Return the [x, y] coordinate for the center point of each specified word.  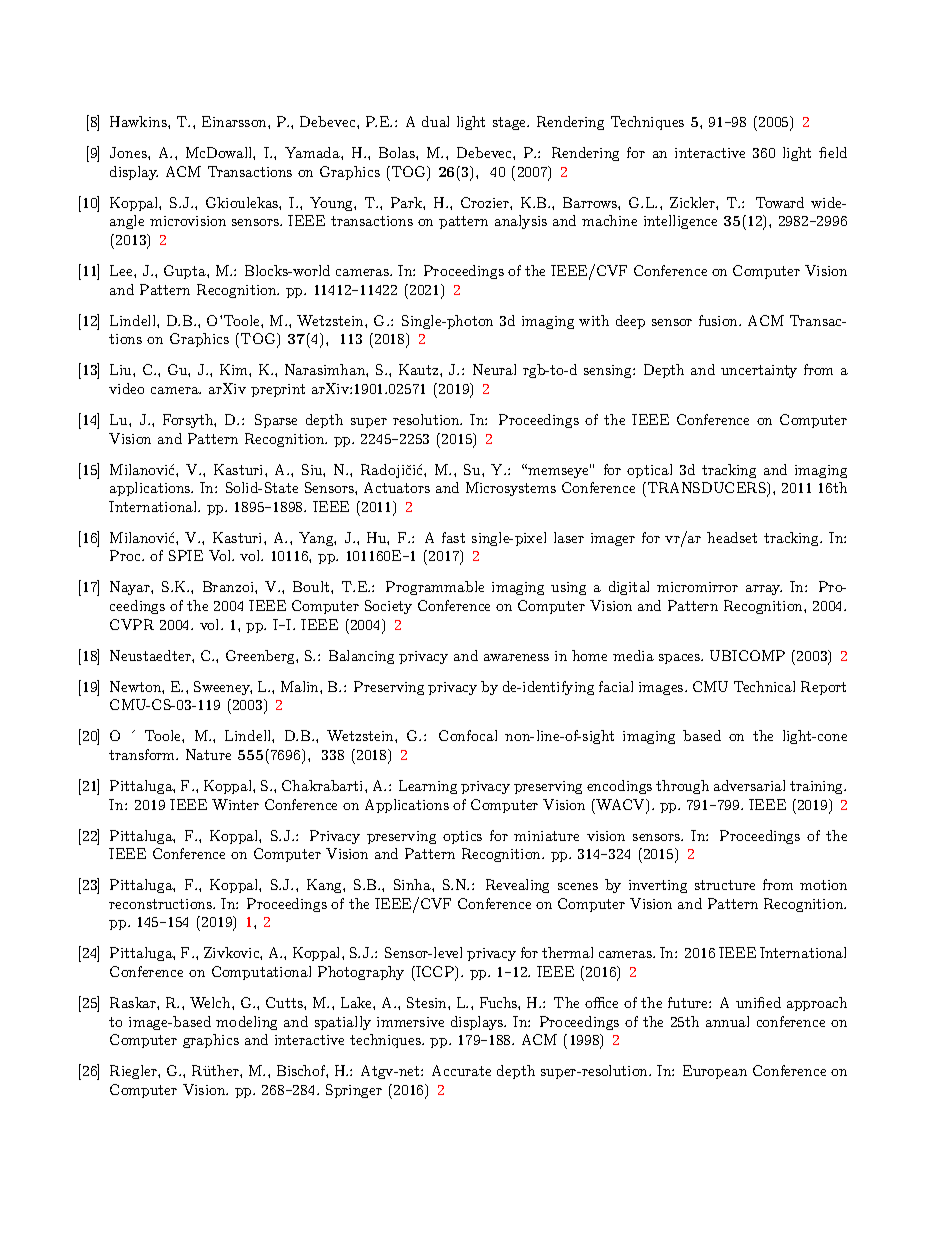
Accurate [461, 1070]
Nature [208, 754]
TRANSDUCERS [706, 489]
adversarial [749, 785]
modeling [246, 1023]
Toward [780, 202]
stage [510, 123]
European [715, 1072]
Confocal [468, 735]
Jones [129, 152]
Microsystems [511, 489]
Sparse [276, 421]
